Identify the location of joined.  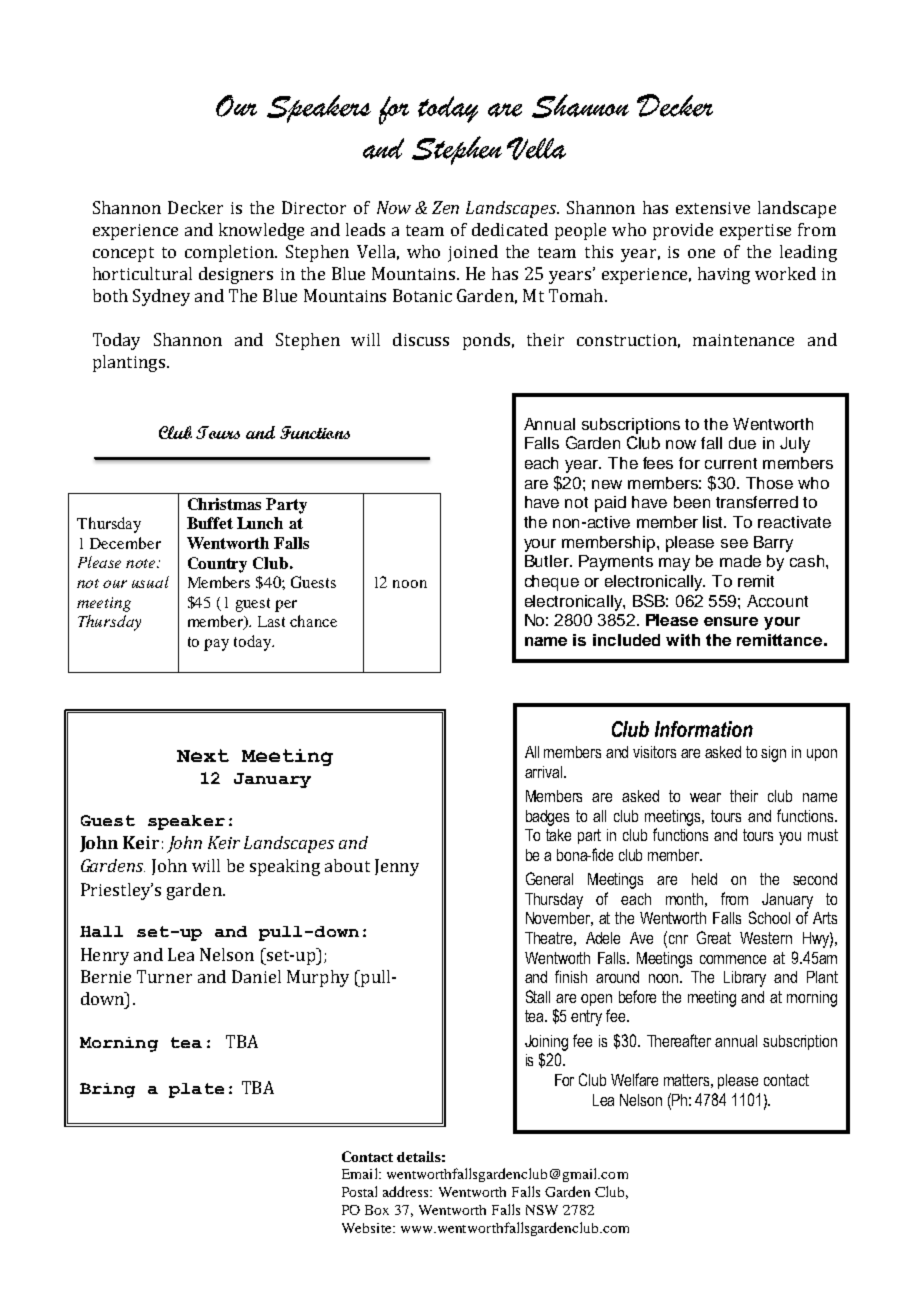
(473, 253).
